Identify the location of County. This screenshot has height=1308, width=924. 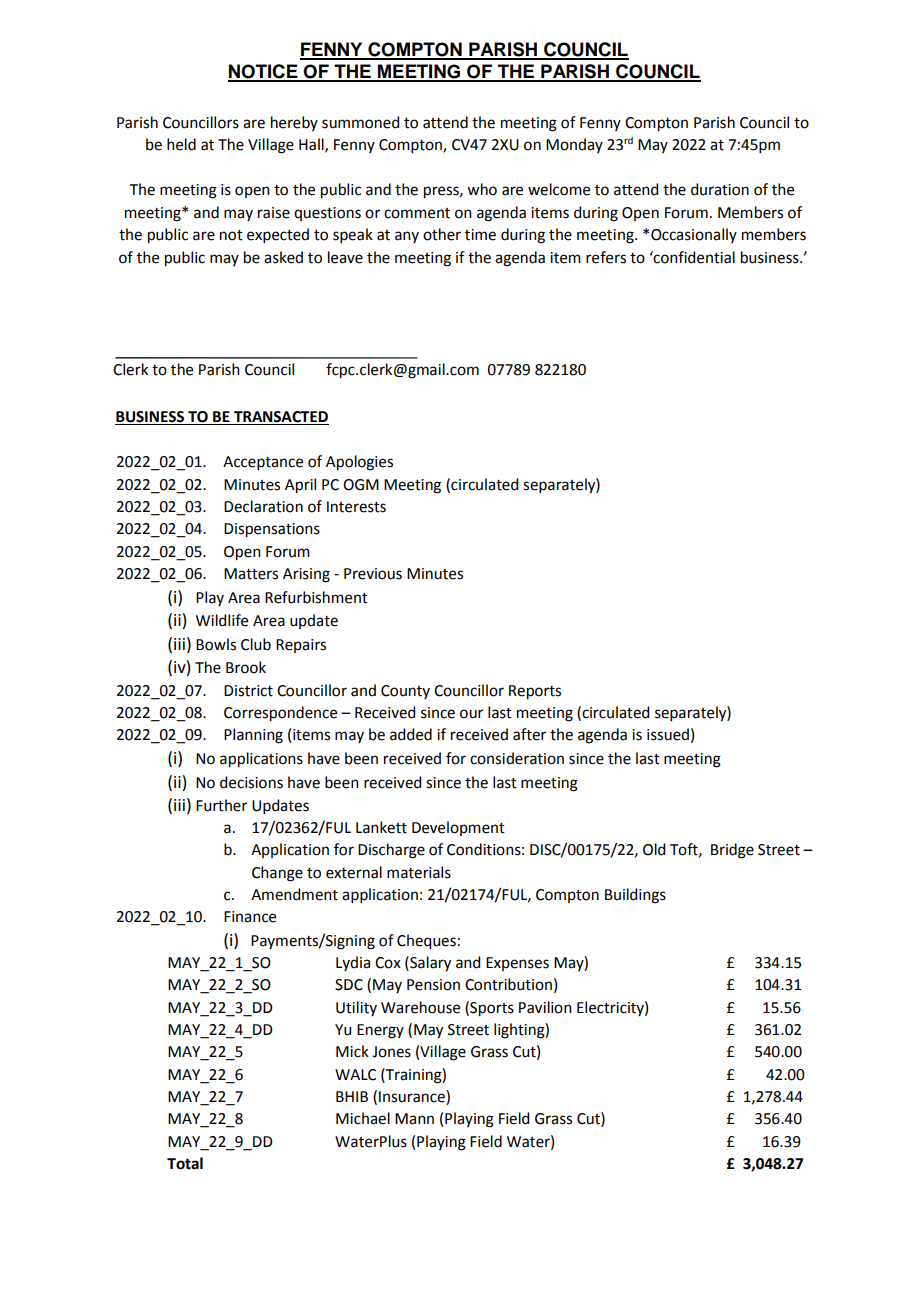
(405, 692).
